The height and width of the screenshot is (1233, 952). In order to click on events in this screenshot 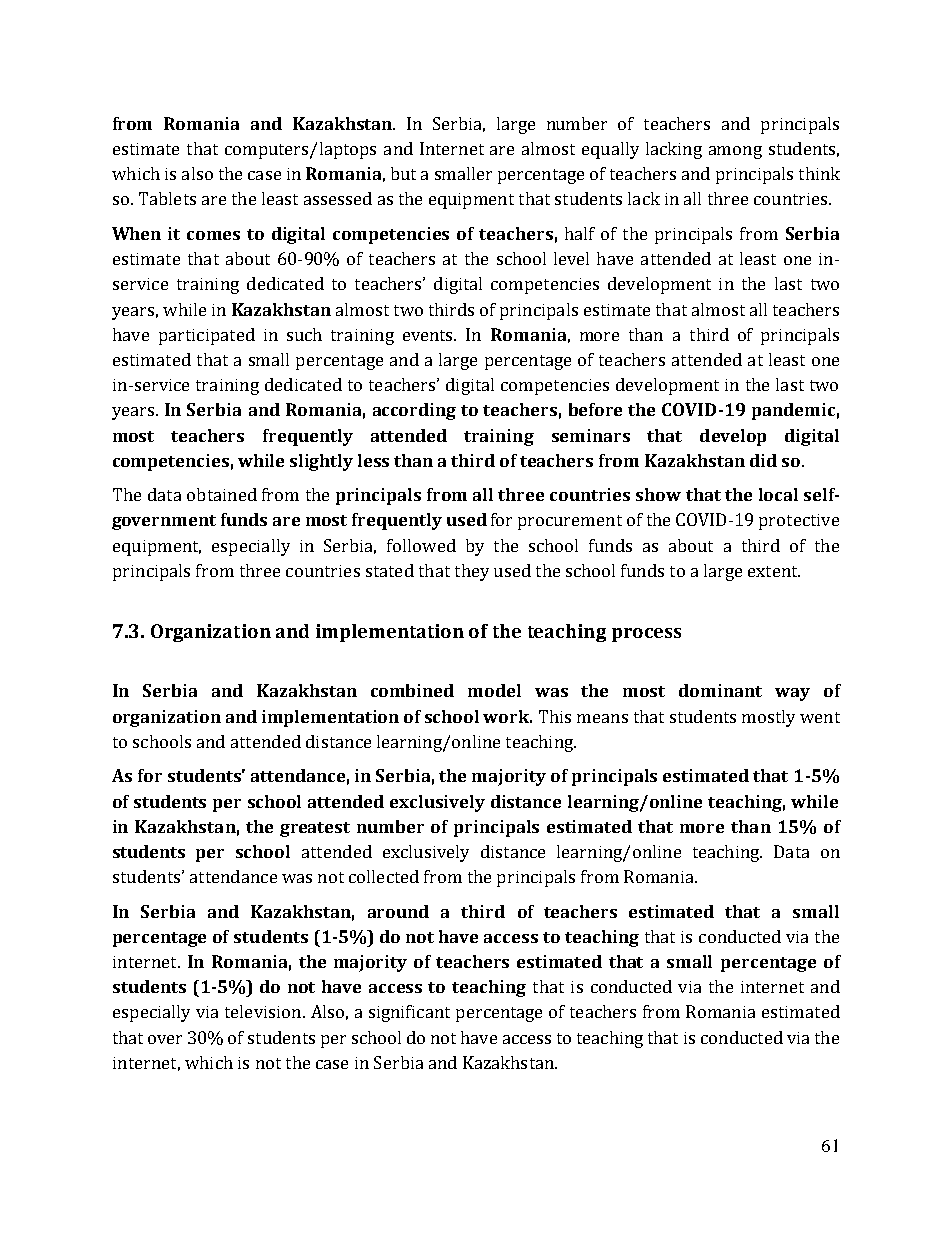, I will do `click(429, 335)`.
